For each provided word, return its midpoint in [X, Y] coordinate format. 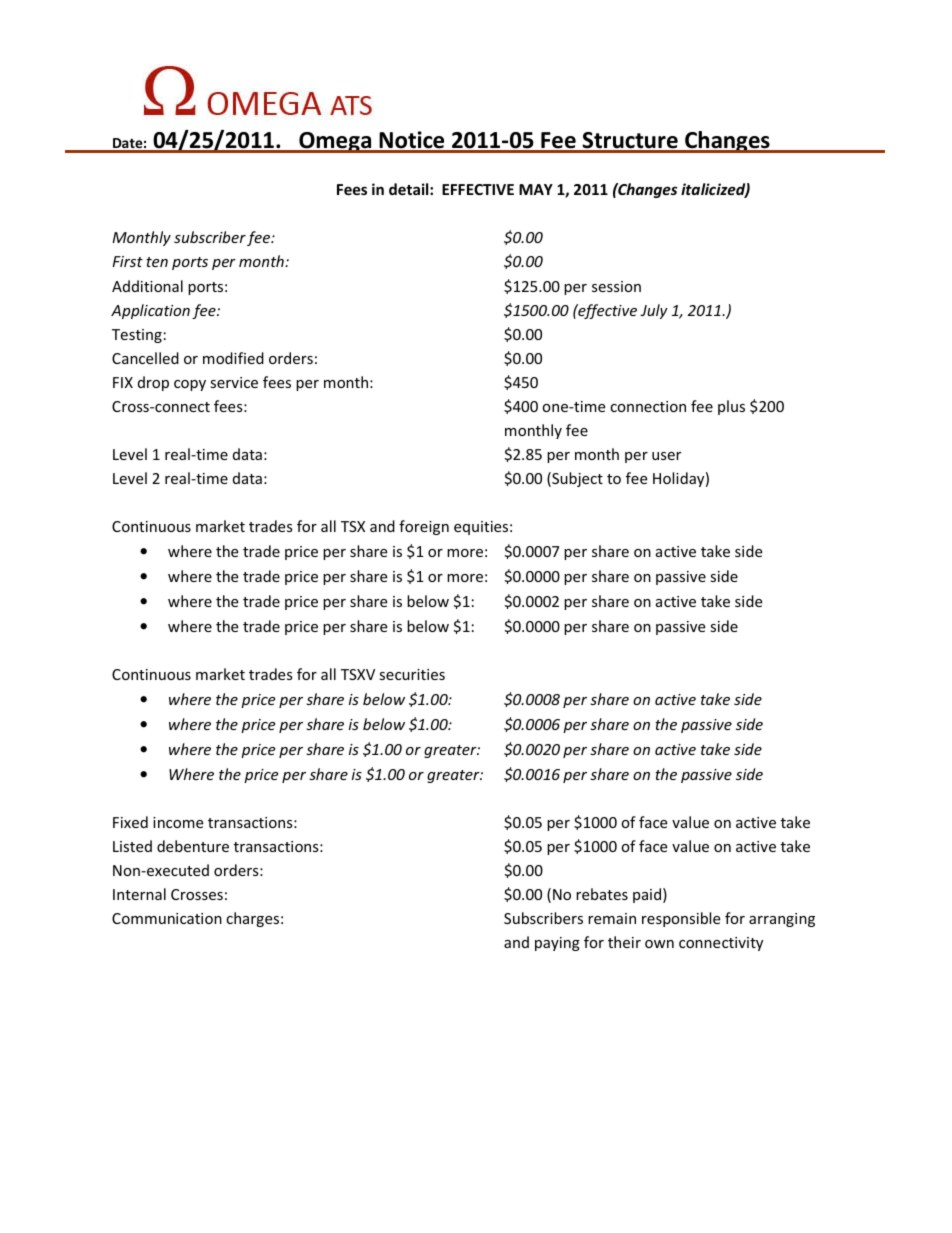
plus [731, 407]
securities [412, 674]
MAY [536, 189]
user [666, 456]
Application [150, 311]
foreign [424, 527]
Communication [167, 918]
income [178, 822]
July [654, 311]
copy [190, 385]
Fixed [130, 822]
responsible [681, 919]
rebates [602, 894]
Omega [335, 142]
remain [612, 918]
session [616, 286]
